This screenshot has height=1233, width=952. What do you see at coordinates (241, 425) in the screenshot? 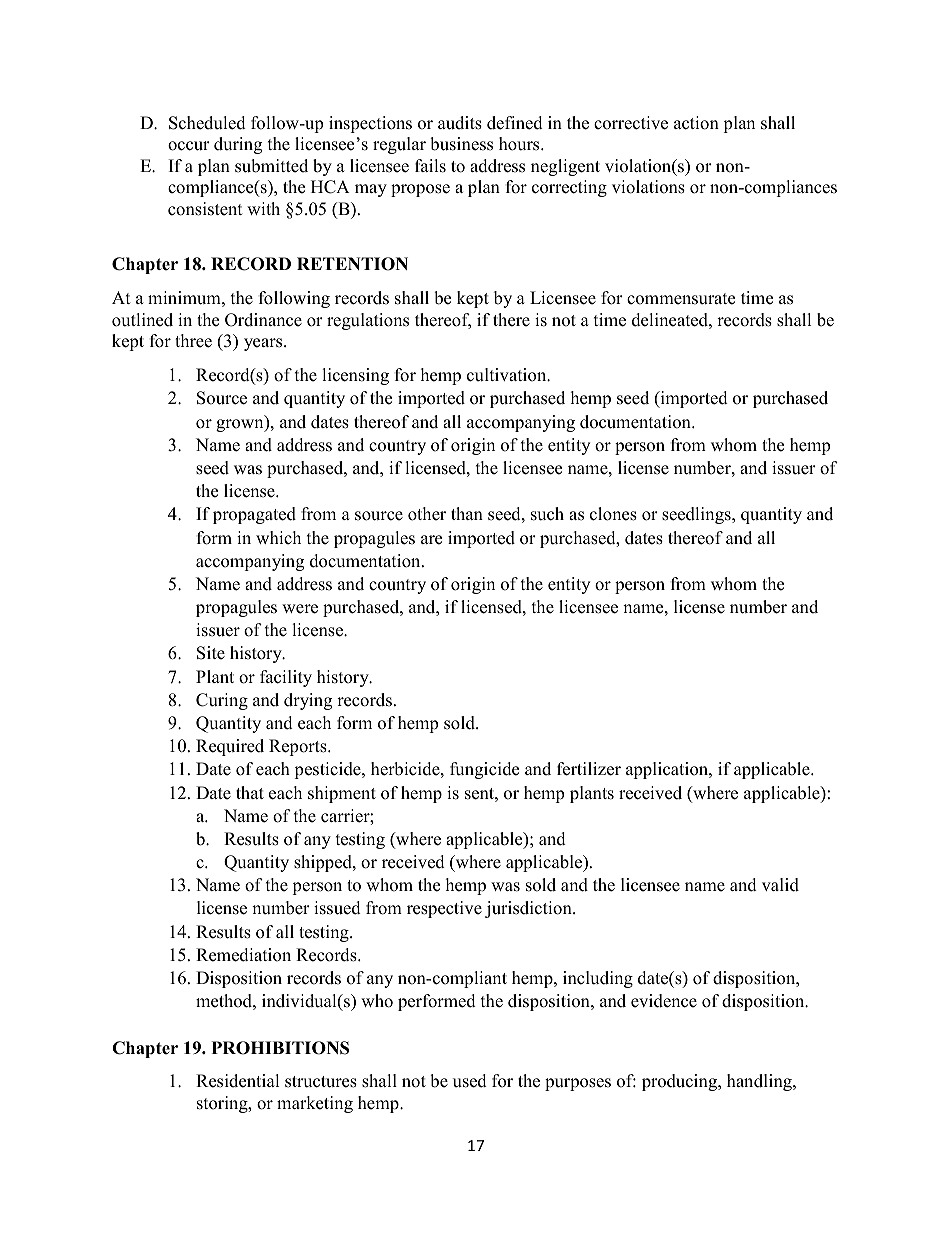
I see `grown` at bounding box center [241, 425].
